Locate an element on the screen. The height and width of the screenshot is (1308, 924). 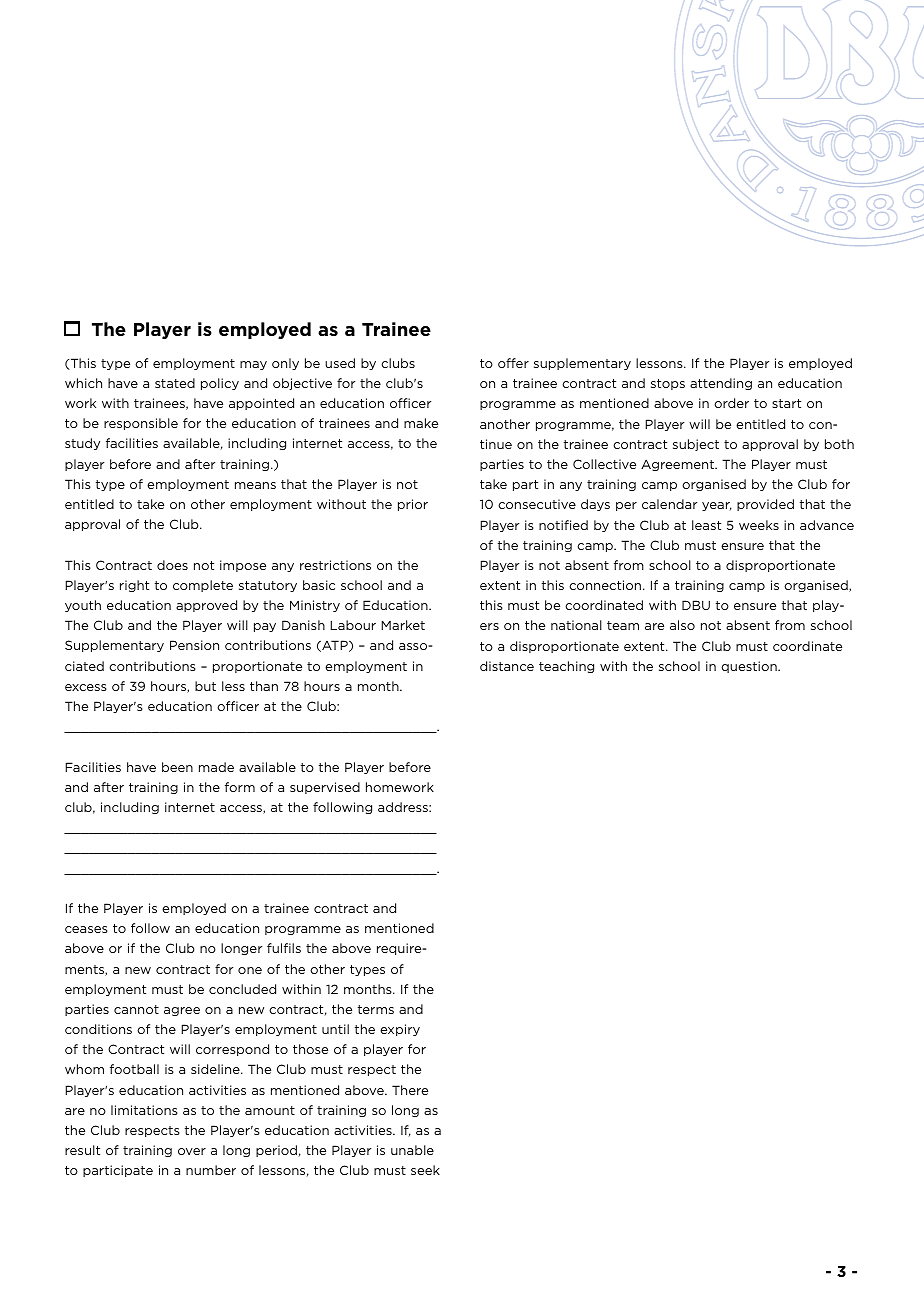
question is located at coordinates (750, 667).
